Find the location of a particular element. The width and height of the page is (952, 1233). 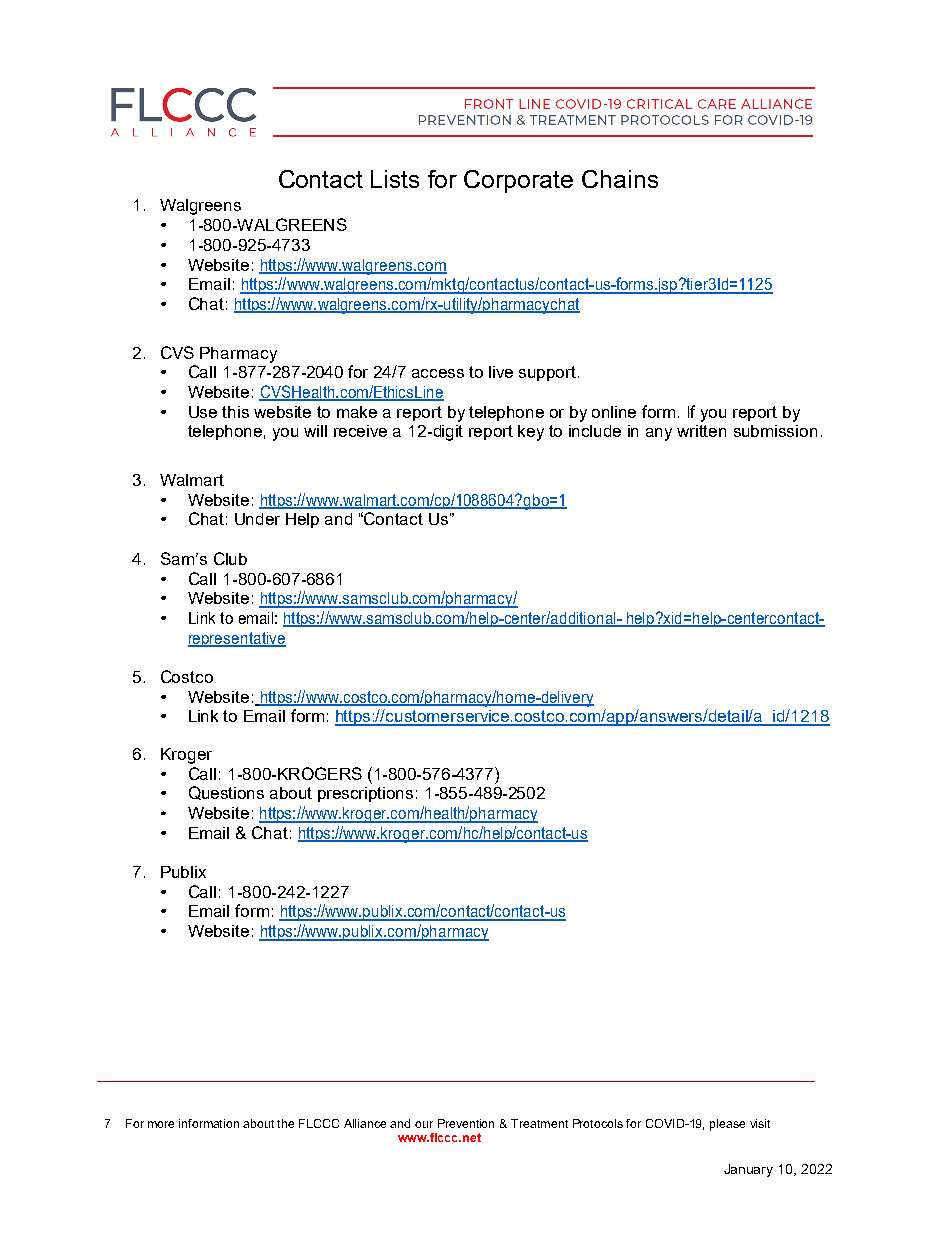

please is located at coordinates (727, 1125).
